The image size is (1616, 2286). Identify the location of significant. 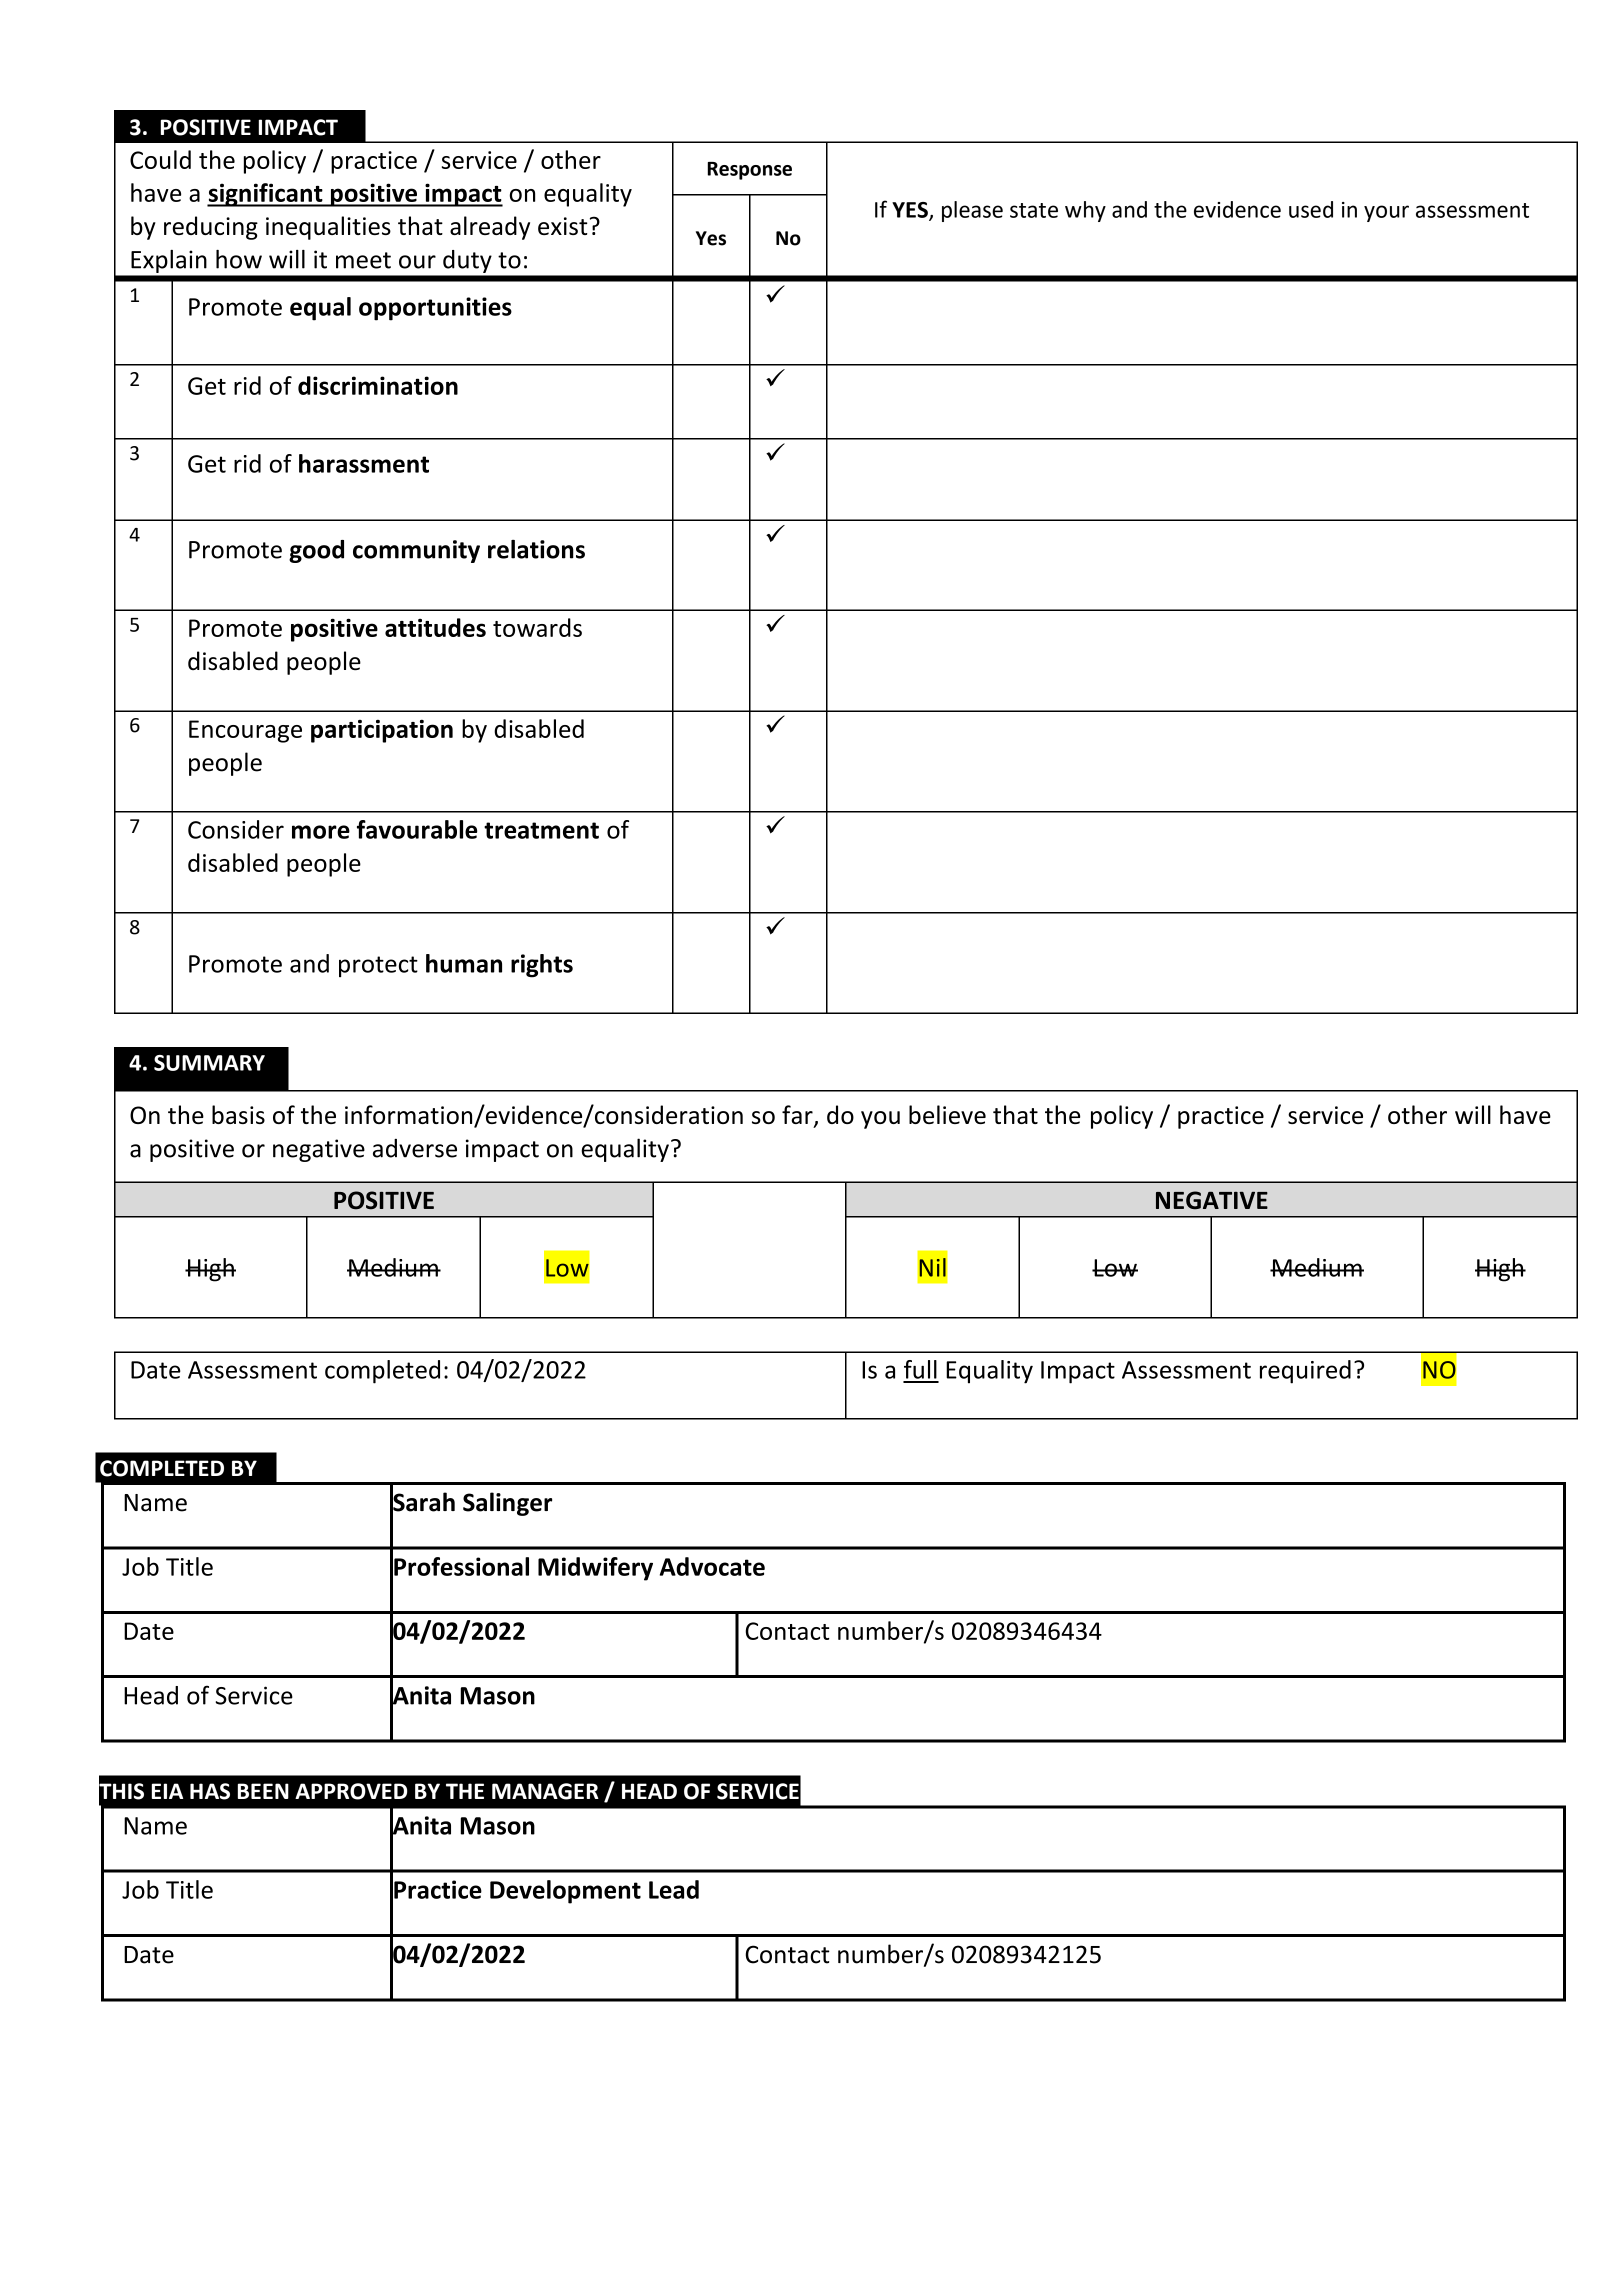
(266, 195).
